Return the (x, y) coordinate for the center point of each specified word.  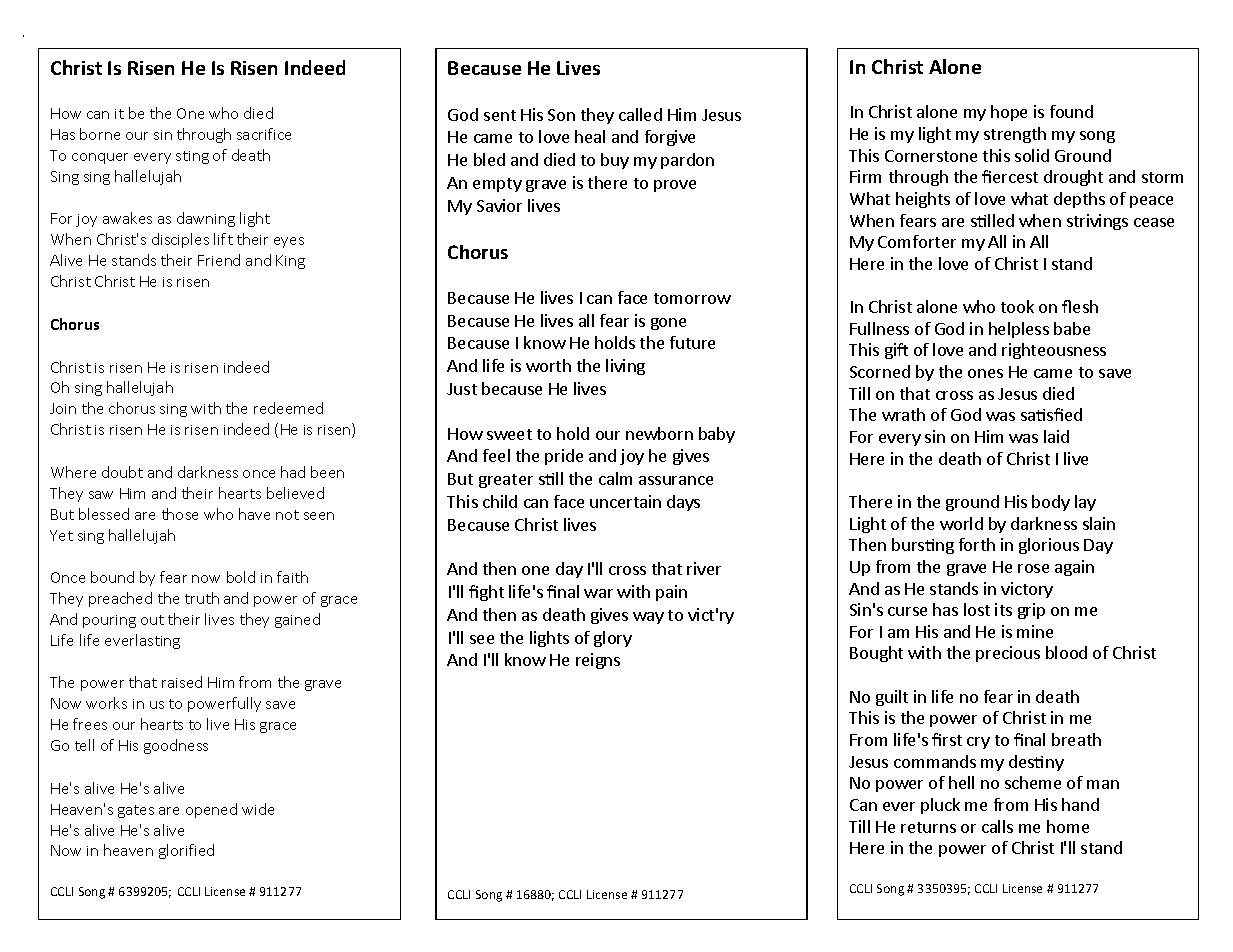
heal (590, 136)
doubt (122, 472)
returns (928, 827)
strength (1015, 135)
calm (615, 478)
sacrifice (264, 134)
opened (211, 810)
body (1051, 503)
